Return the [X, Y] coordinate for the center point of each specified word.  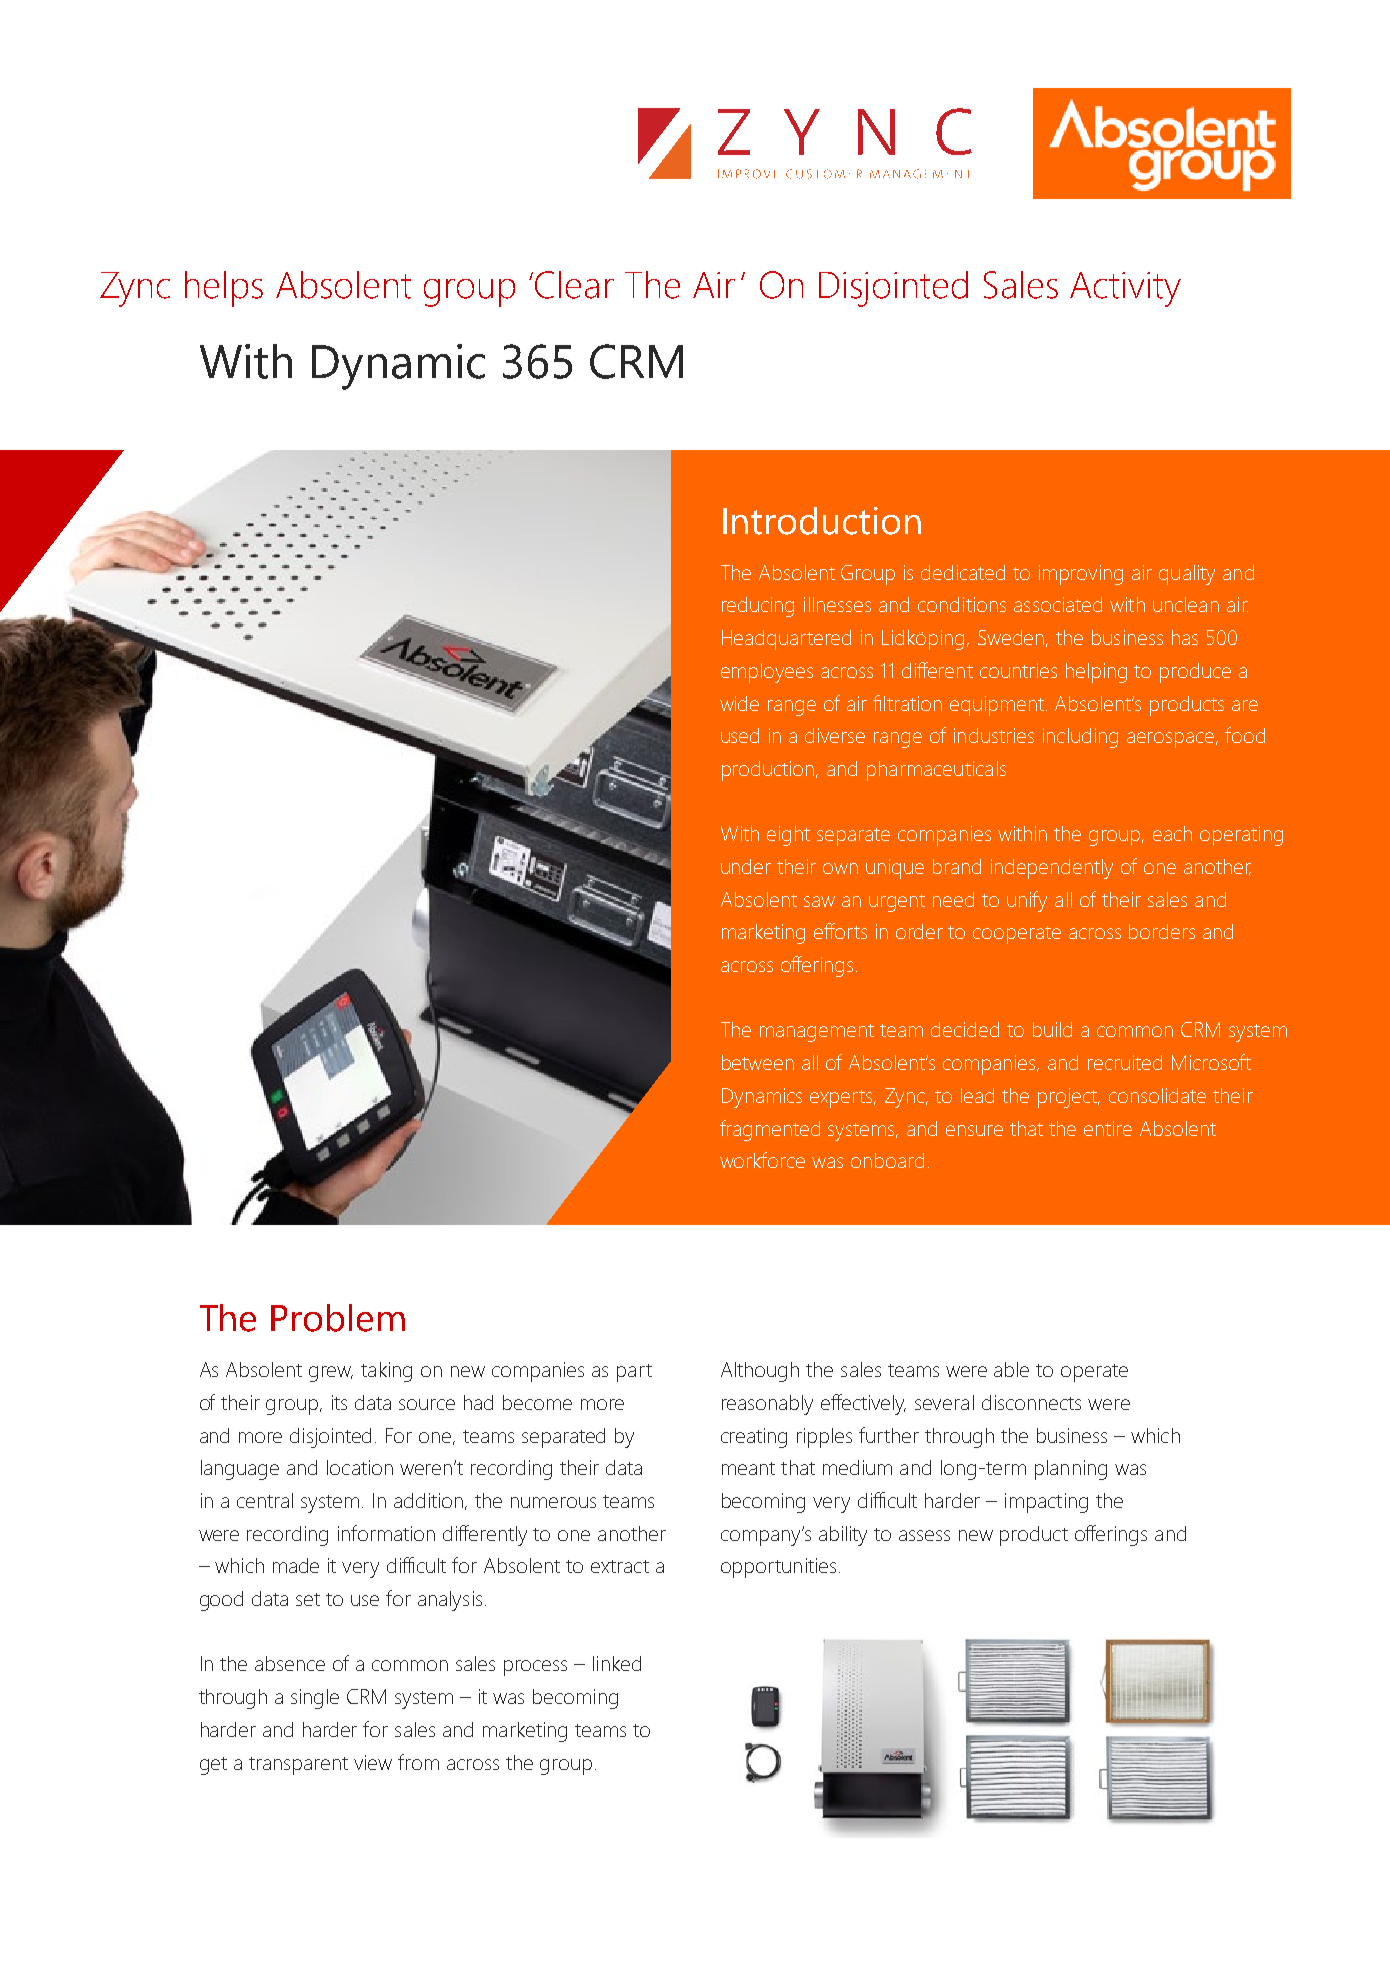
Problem [338, 1318]
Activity [1125, 289]
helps [224, 289]
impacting [1046, 1503]
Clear [574, 285]
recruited [1125, 1062]
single [315, 1699]
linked [617, 1663]
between [758, 1062]
